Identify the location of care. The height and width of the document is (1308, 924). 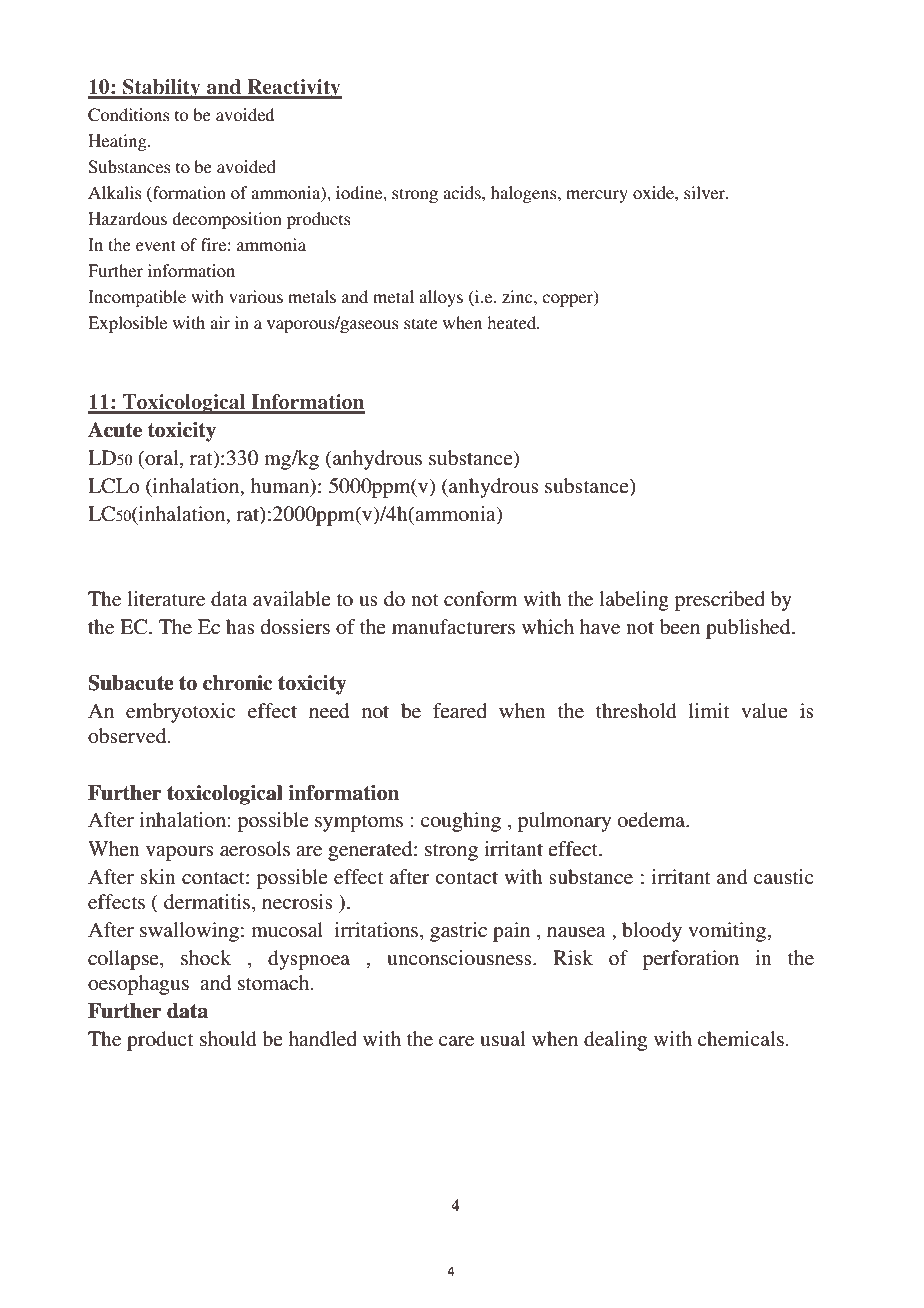
(456, 1041).
